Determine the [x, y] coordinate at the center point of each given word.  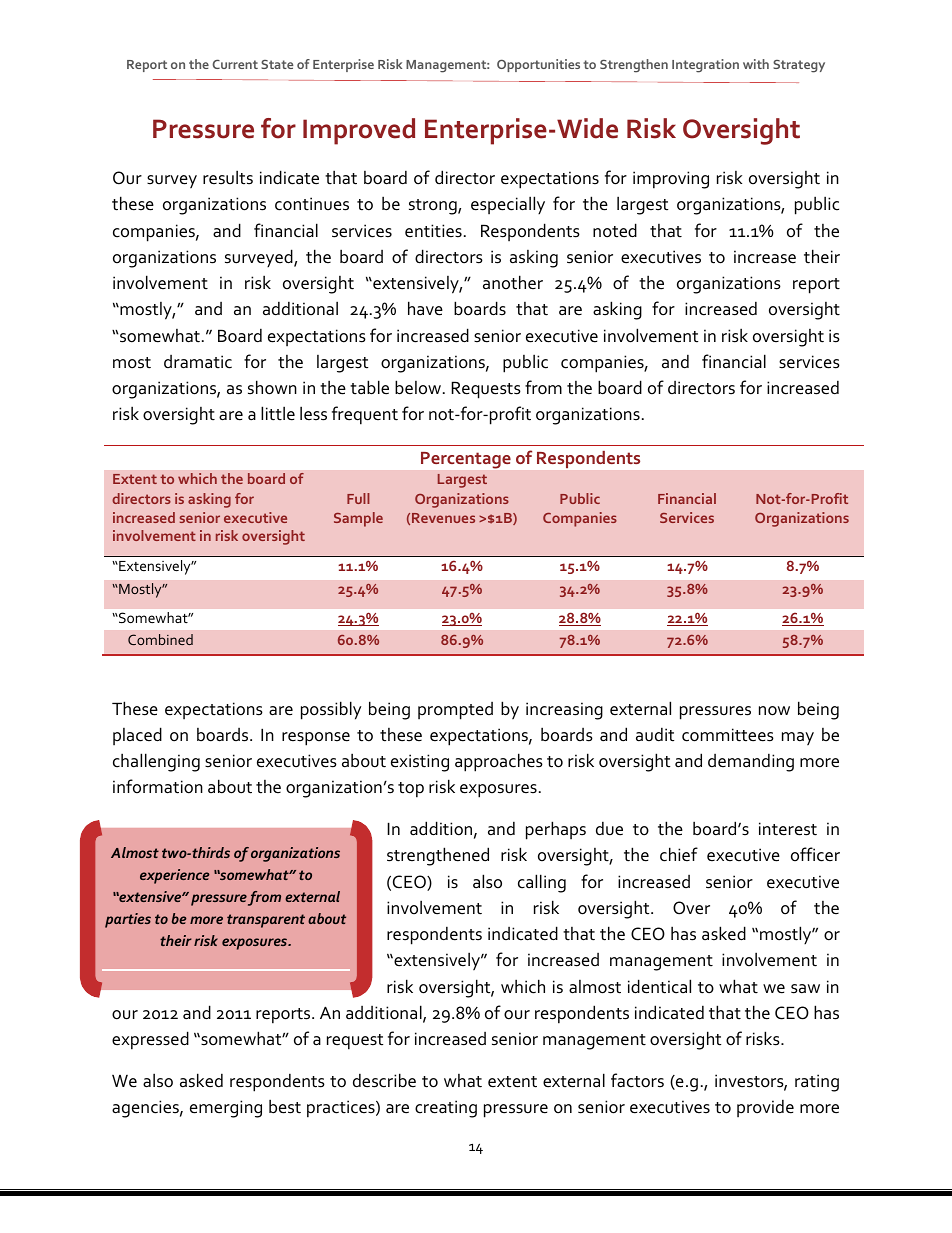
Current [235, 64]
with [756, 64]
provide [765, 1108]
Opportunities [538, 65]
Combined [160, 639]
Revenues [443, 518]
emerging [226, 1109]
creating [446, 1109]
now [774, 711]
